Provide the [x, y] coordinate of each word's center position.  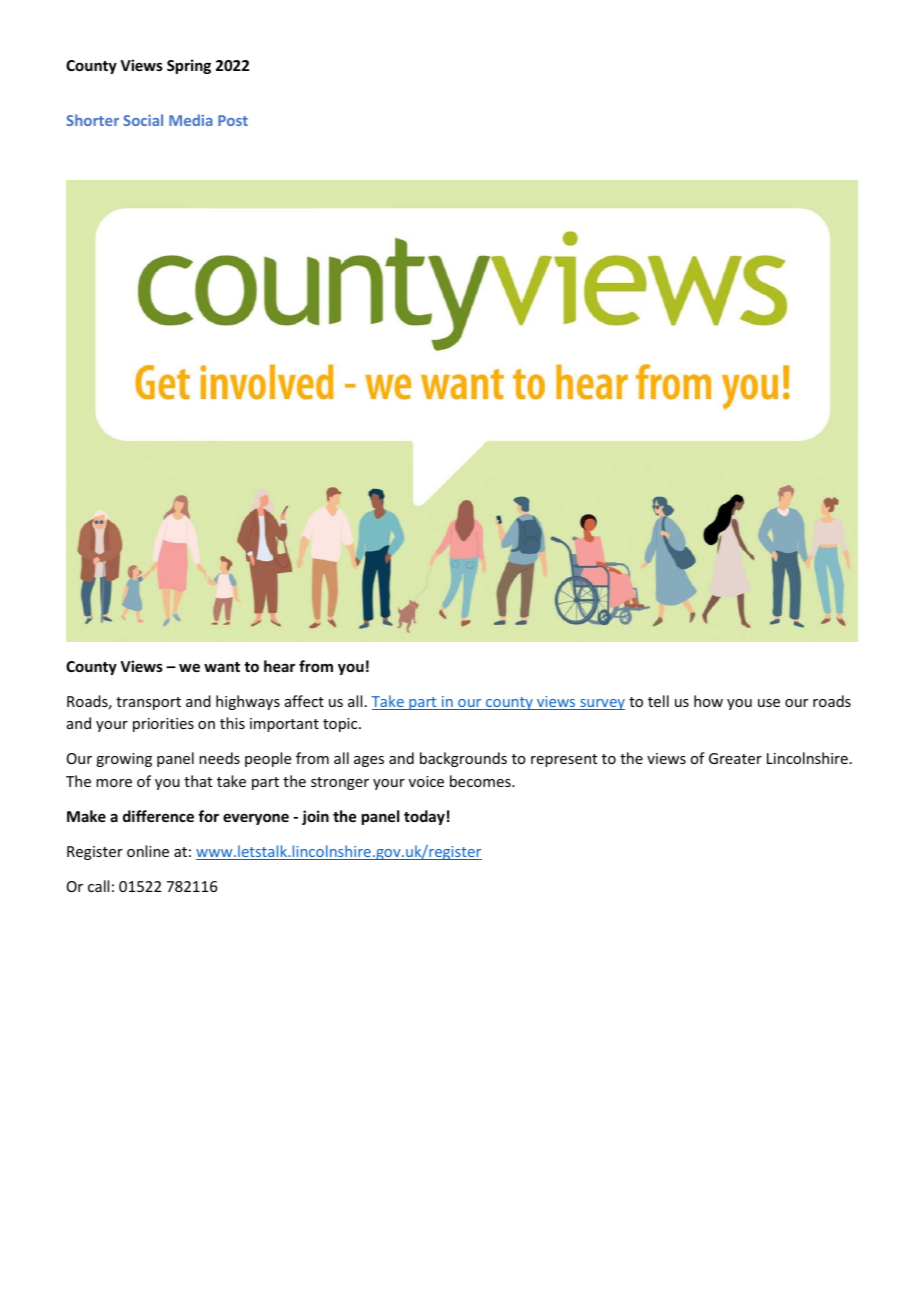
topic [341, 725]
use [769, 703]
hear [279, 666]
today [424, 817]
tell [658, 701]
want [222, 667]
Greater [735, 758]
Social [143, 120]
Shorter [92, 120]
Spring [189, 66]
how [708, 701]
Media [191, 120]
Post [233, 120]
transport [148, 703]
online [148, 851]
